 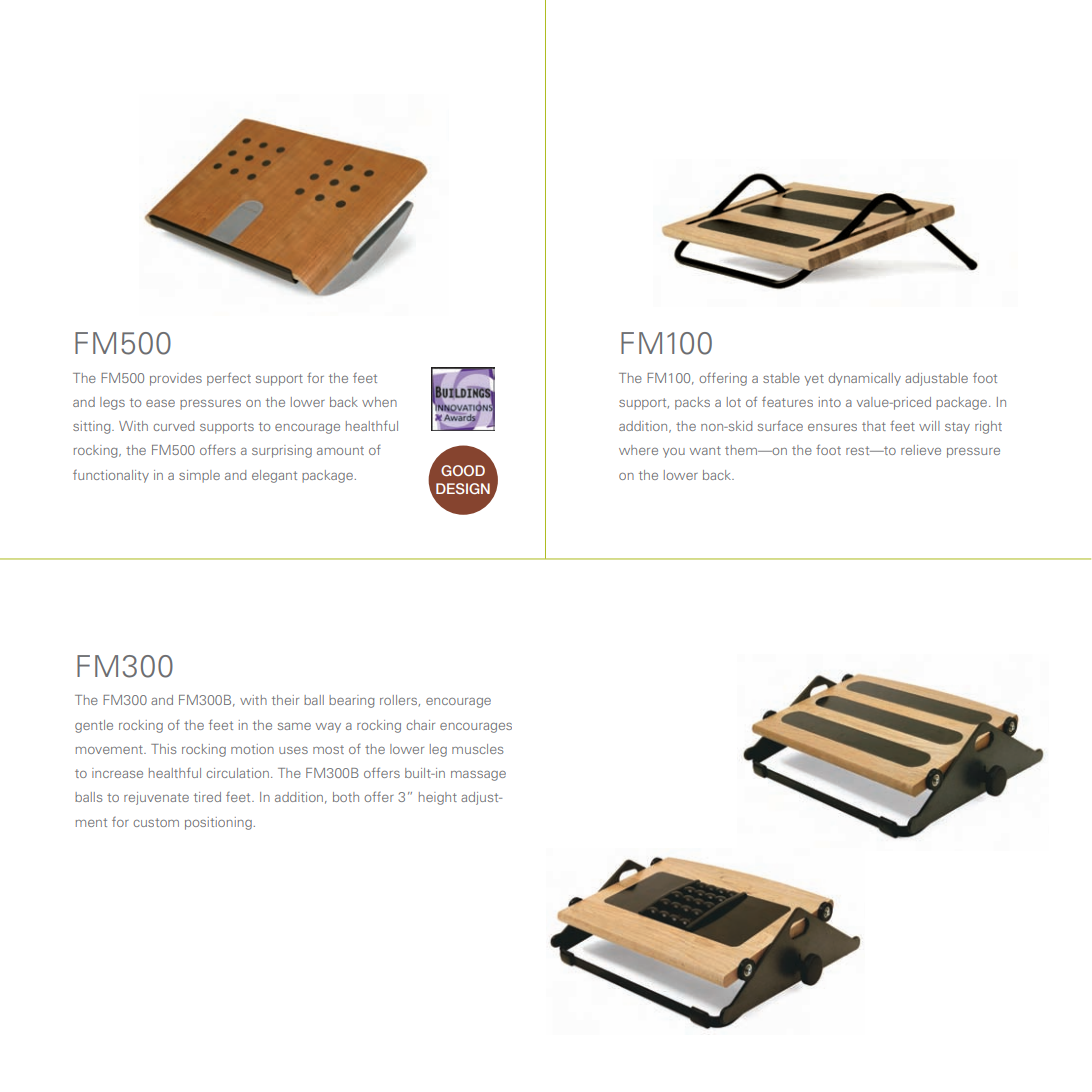 I want to click on relieve, so click(x=921, y=450).
